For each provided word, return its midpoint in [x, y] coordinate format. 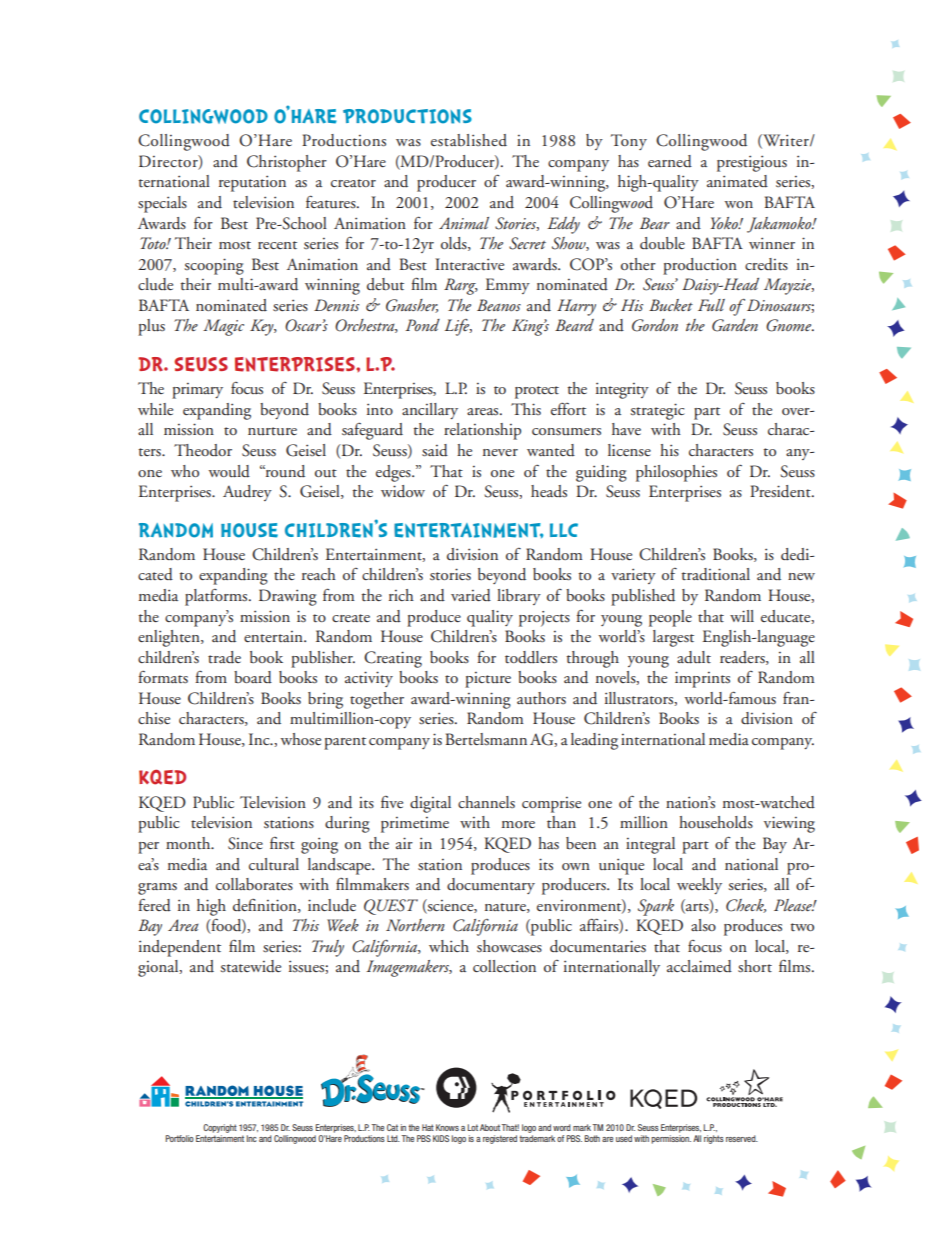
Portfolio [179, 1138]
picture [488, 680]
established [469, 140]
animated [737, 181]
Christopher [287, 163]
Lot [472, 1127]
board [253, 677]
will [742, 616]
